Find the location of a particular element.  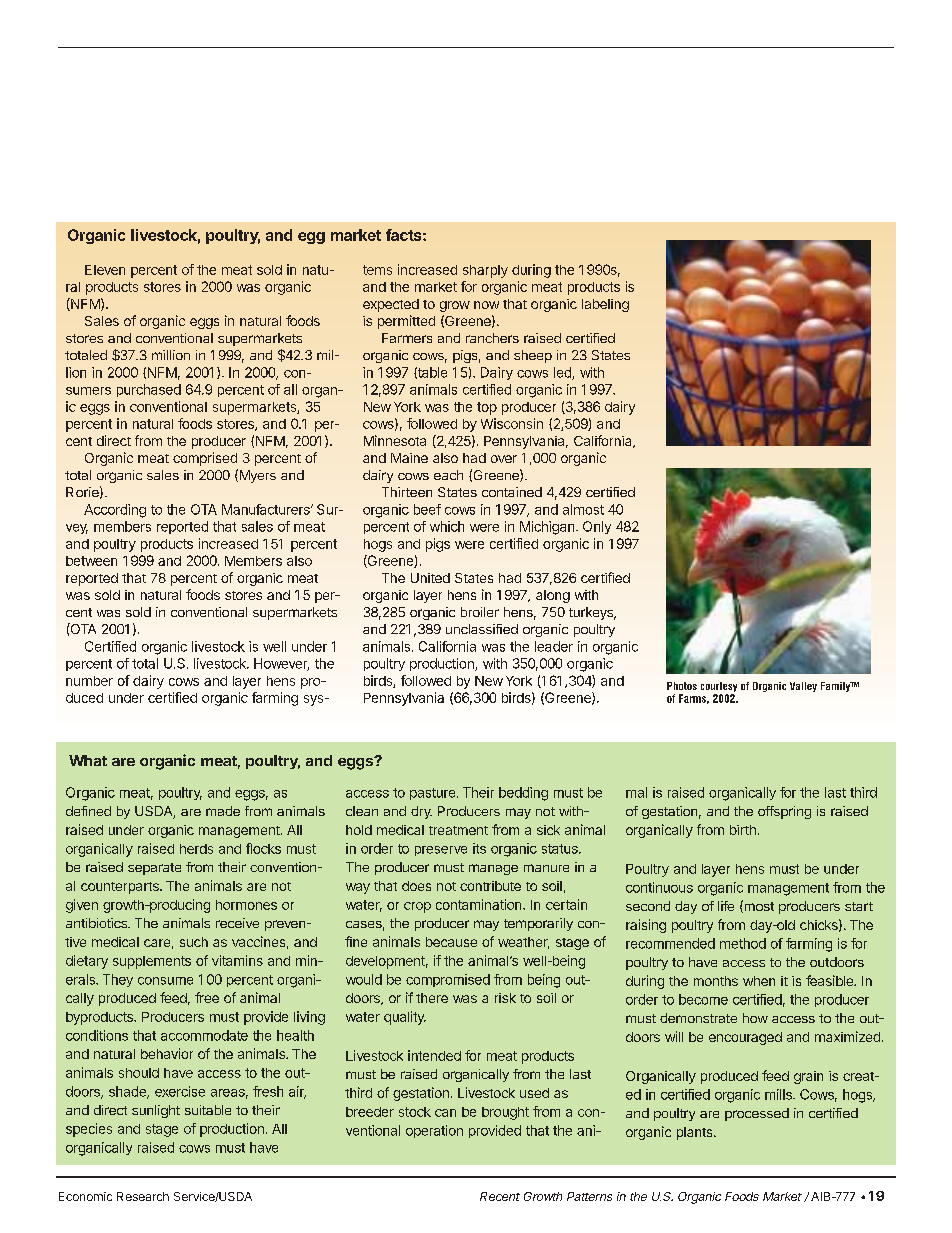

Valley is located at coordinates (803, 687).
